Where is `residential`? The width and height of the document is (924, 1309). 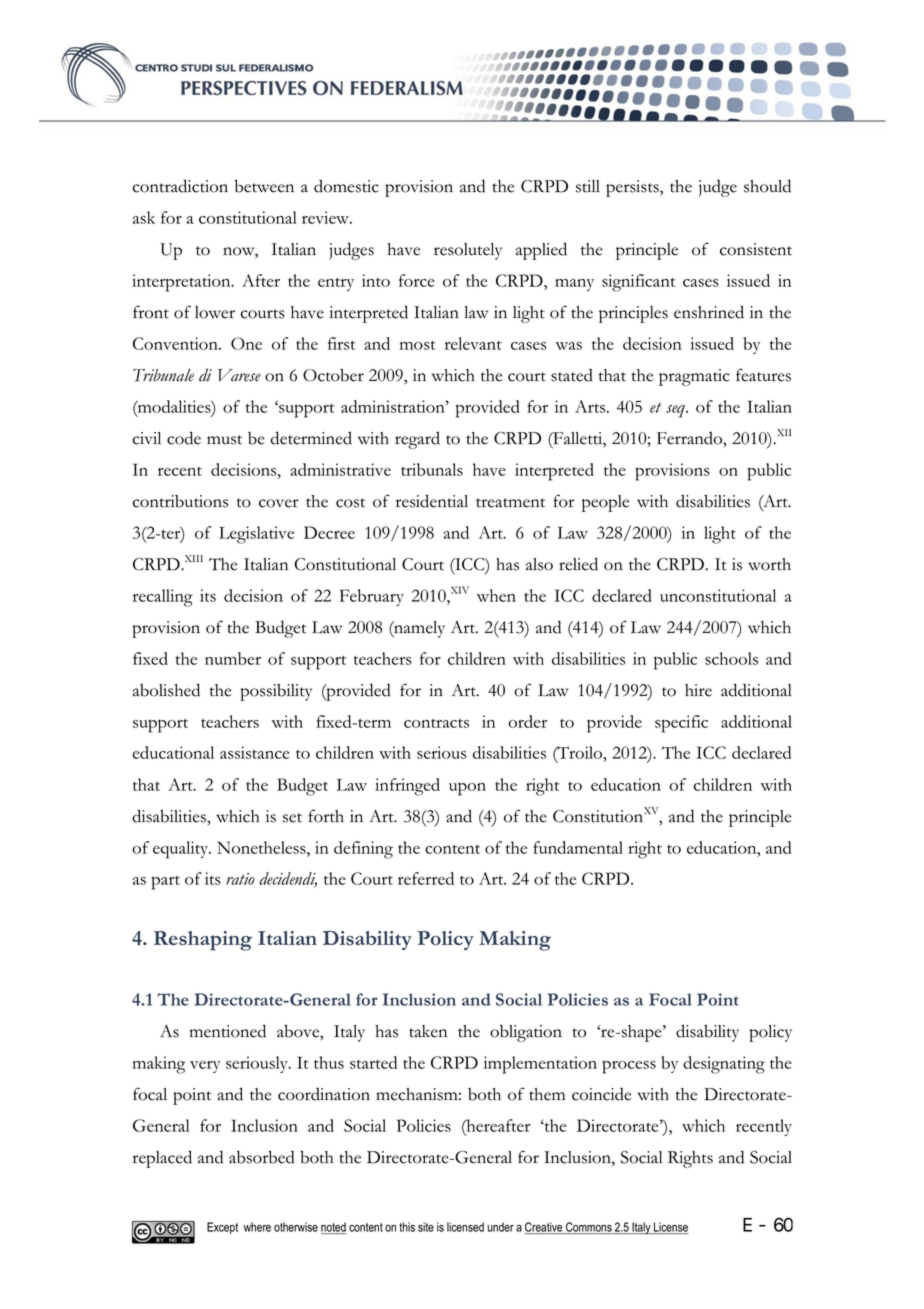
residential is located at coordinates (432, 501).
